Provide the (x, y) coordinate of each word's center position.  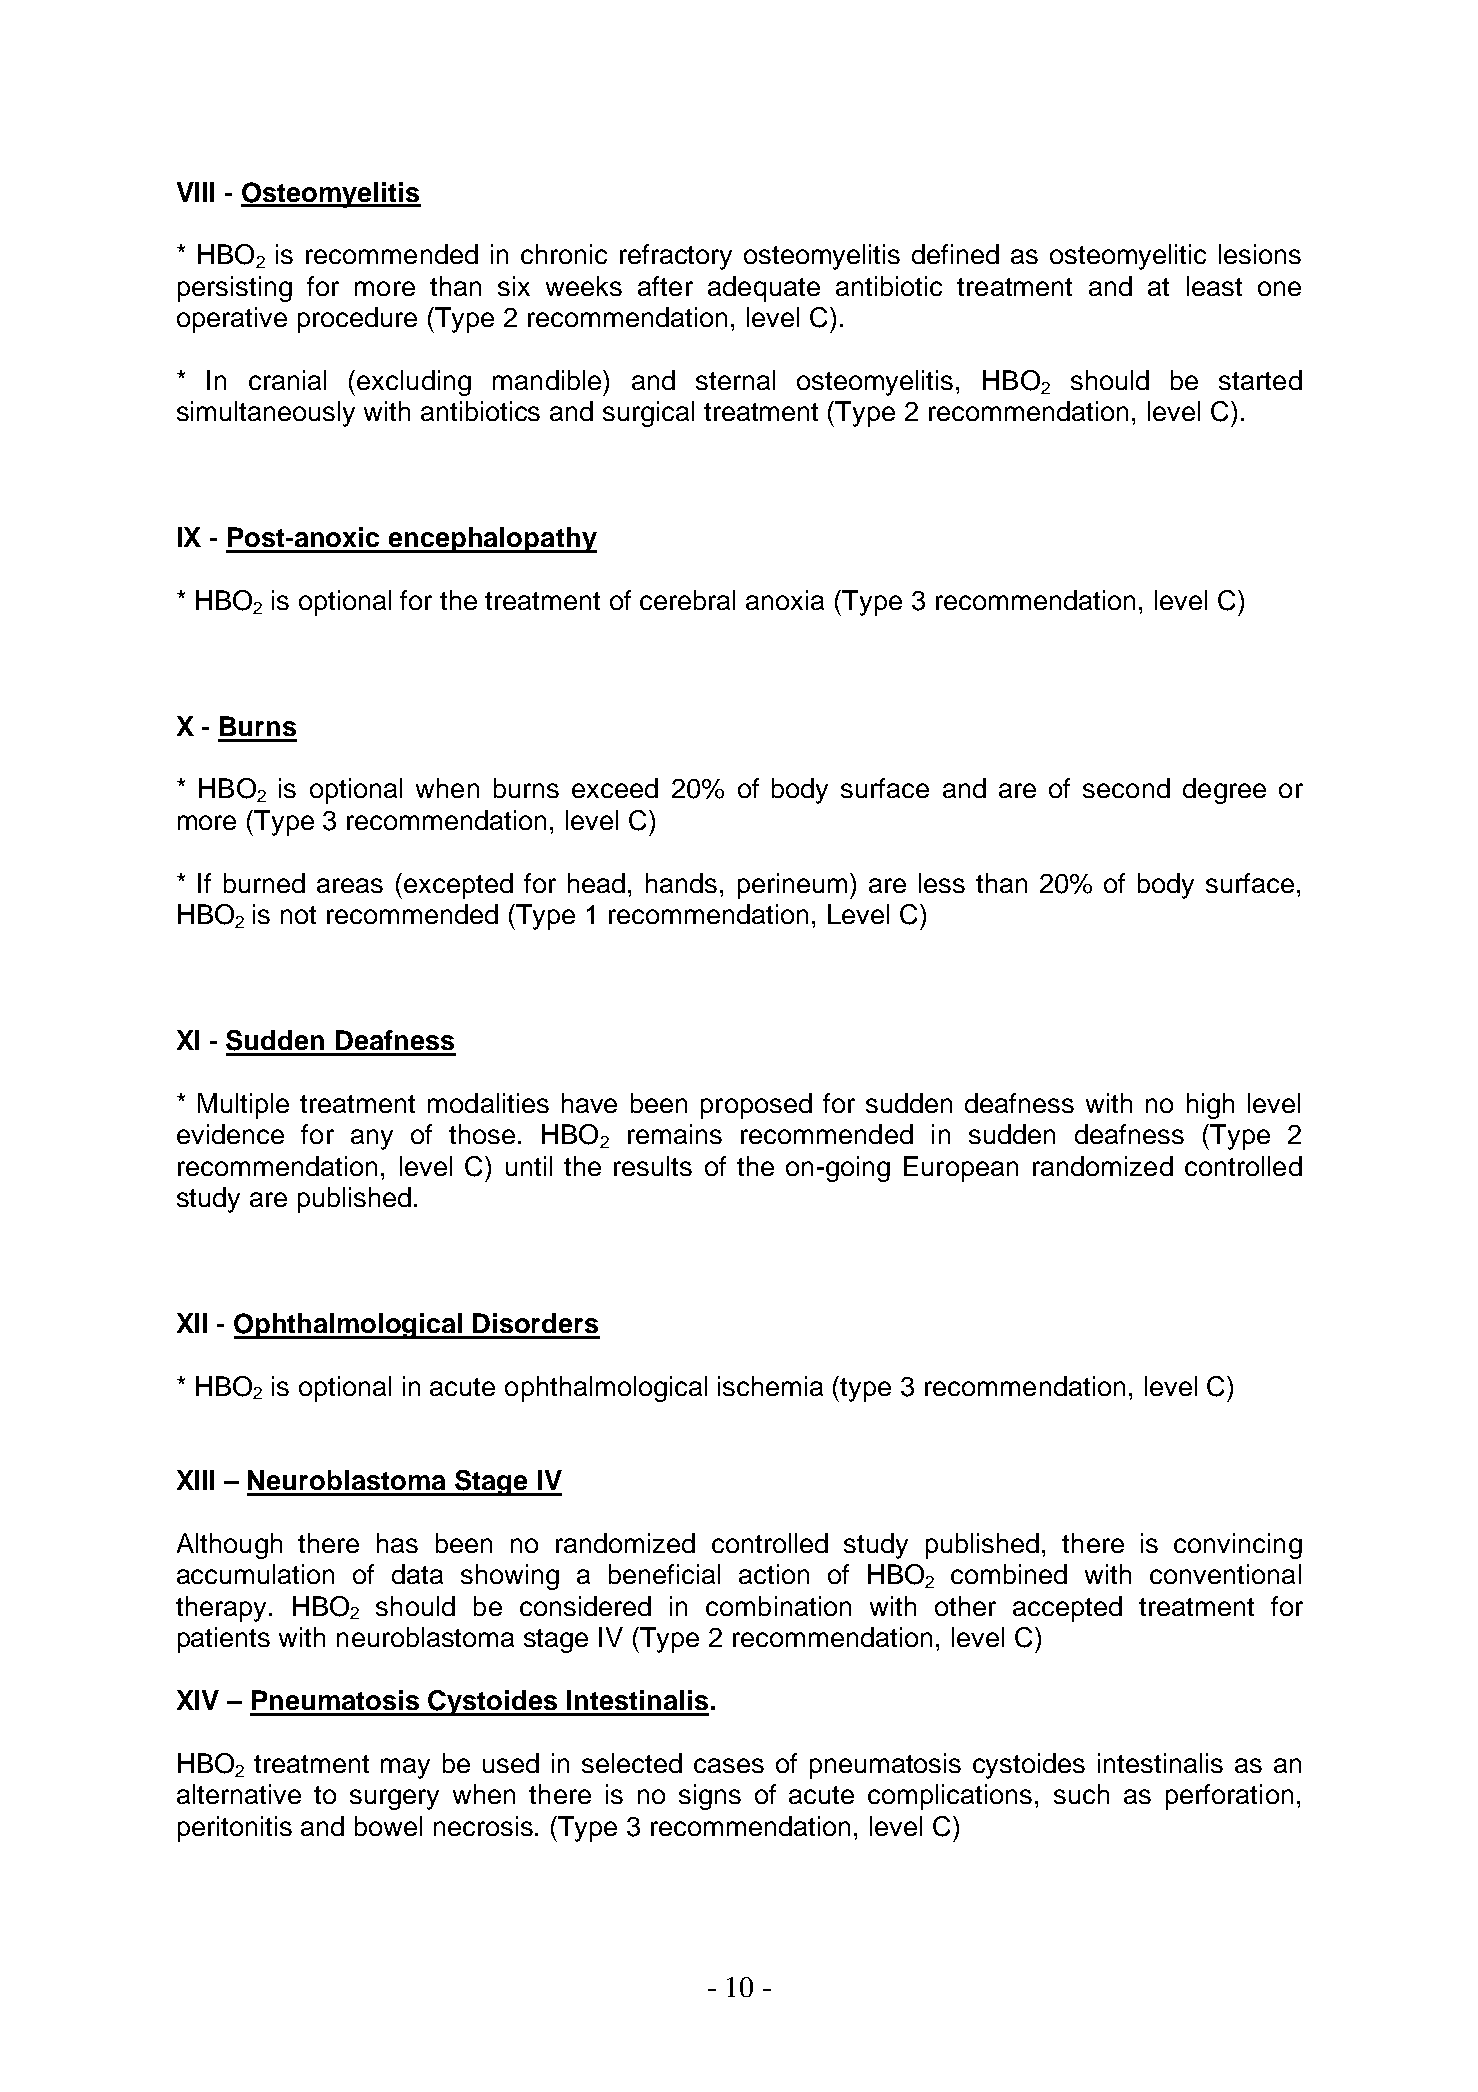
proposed (756, 1106)
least (1214, 286)
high (1210, 1106)
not (298, 915)
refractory (676, 257)
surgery (394, 1799)
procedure (357, 320)
